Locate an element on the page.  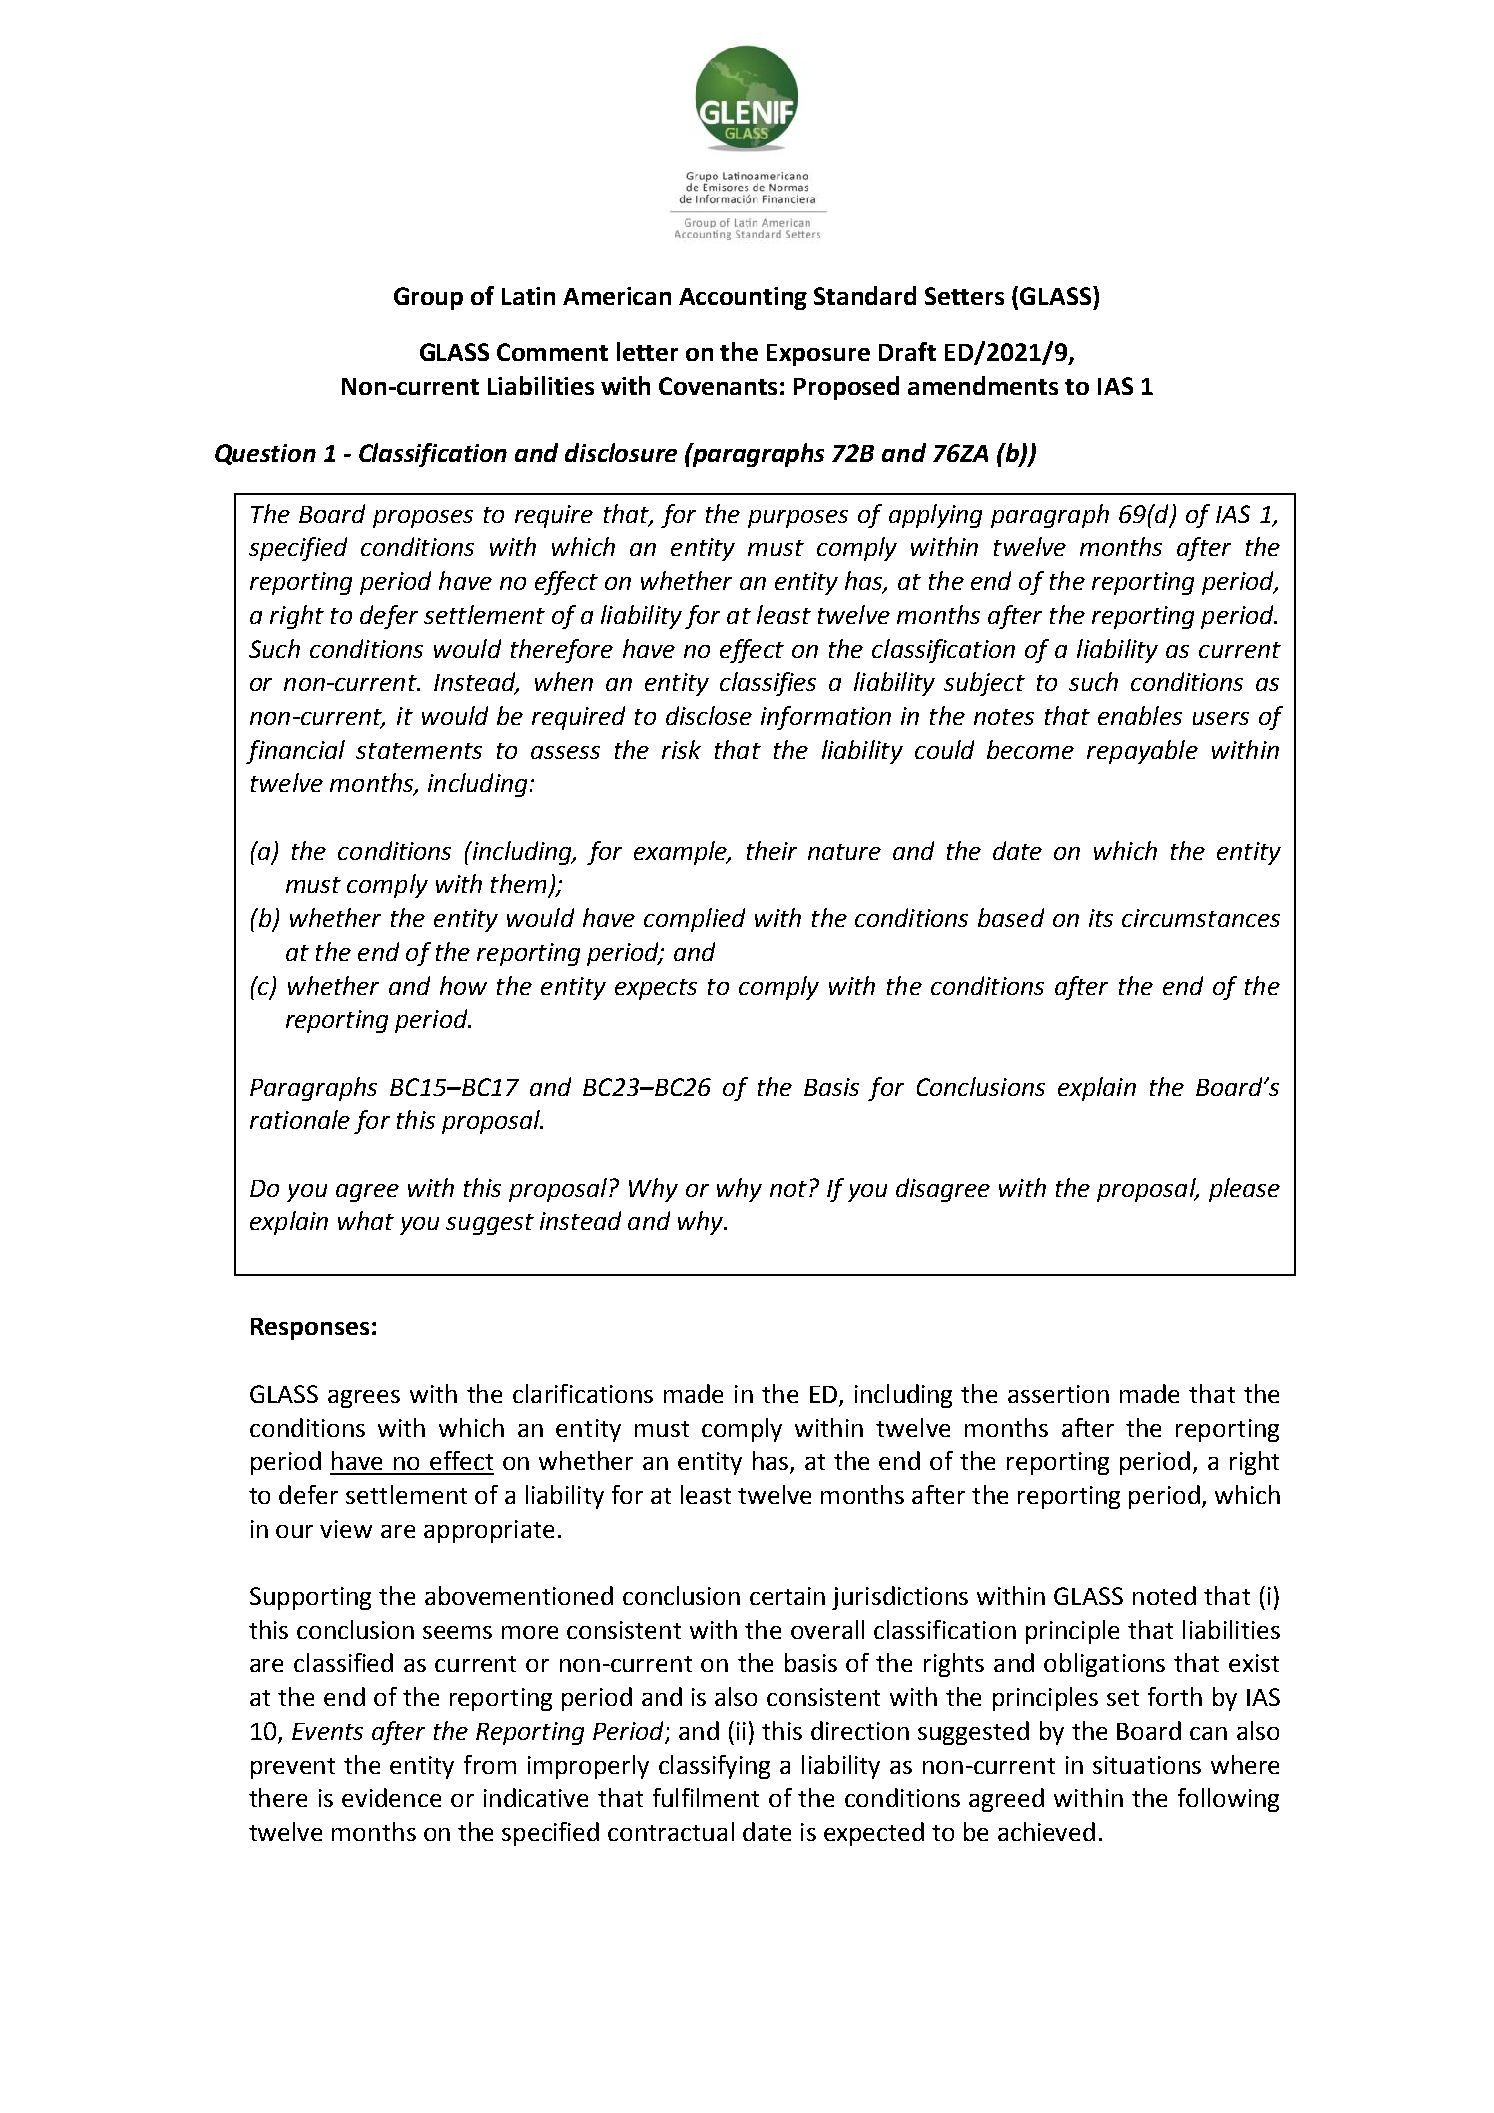
Accounting is located at coordinates (743, 298).
